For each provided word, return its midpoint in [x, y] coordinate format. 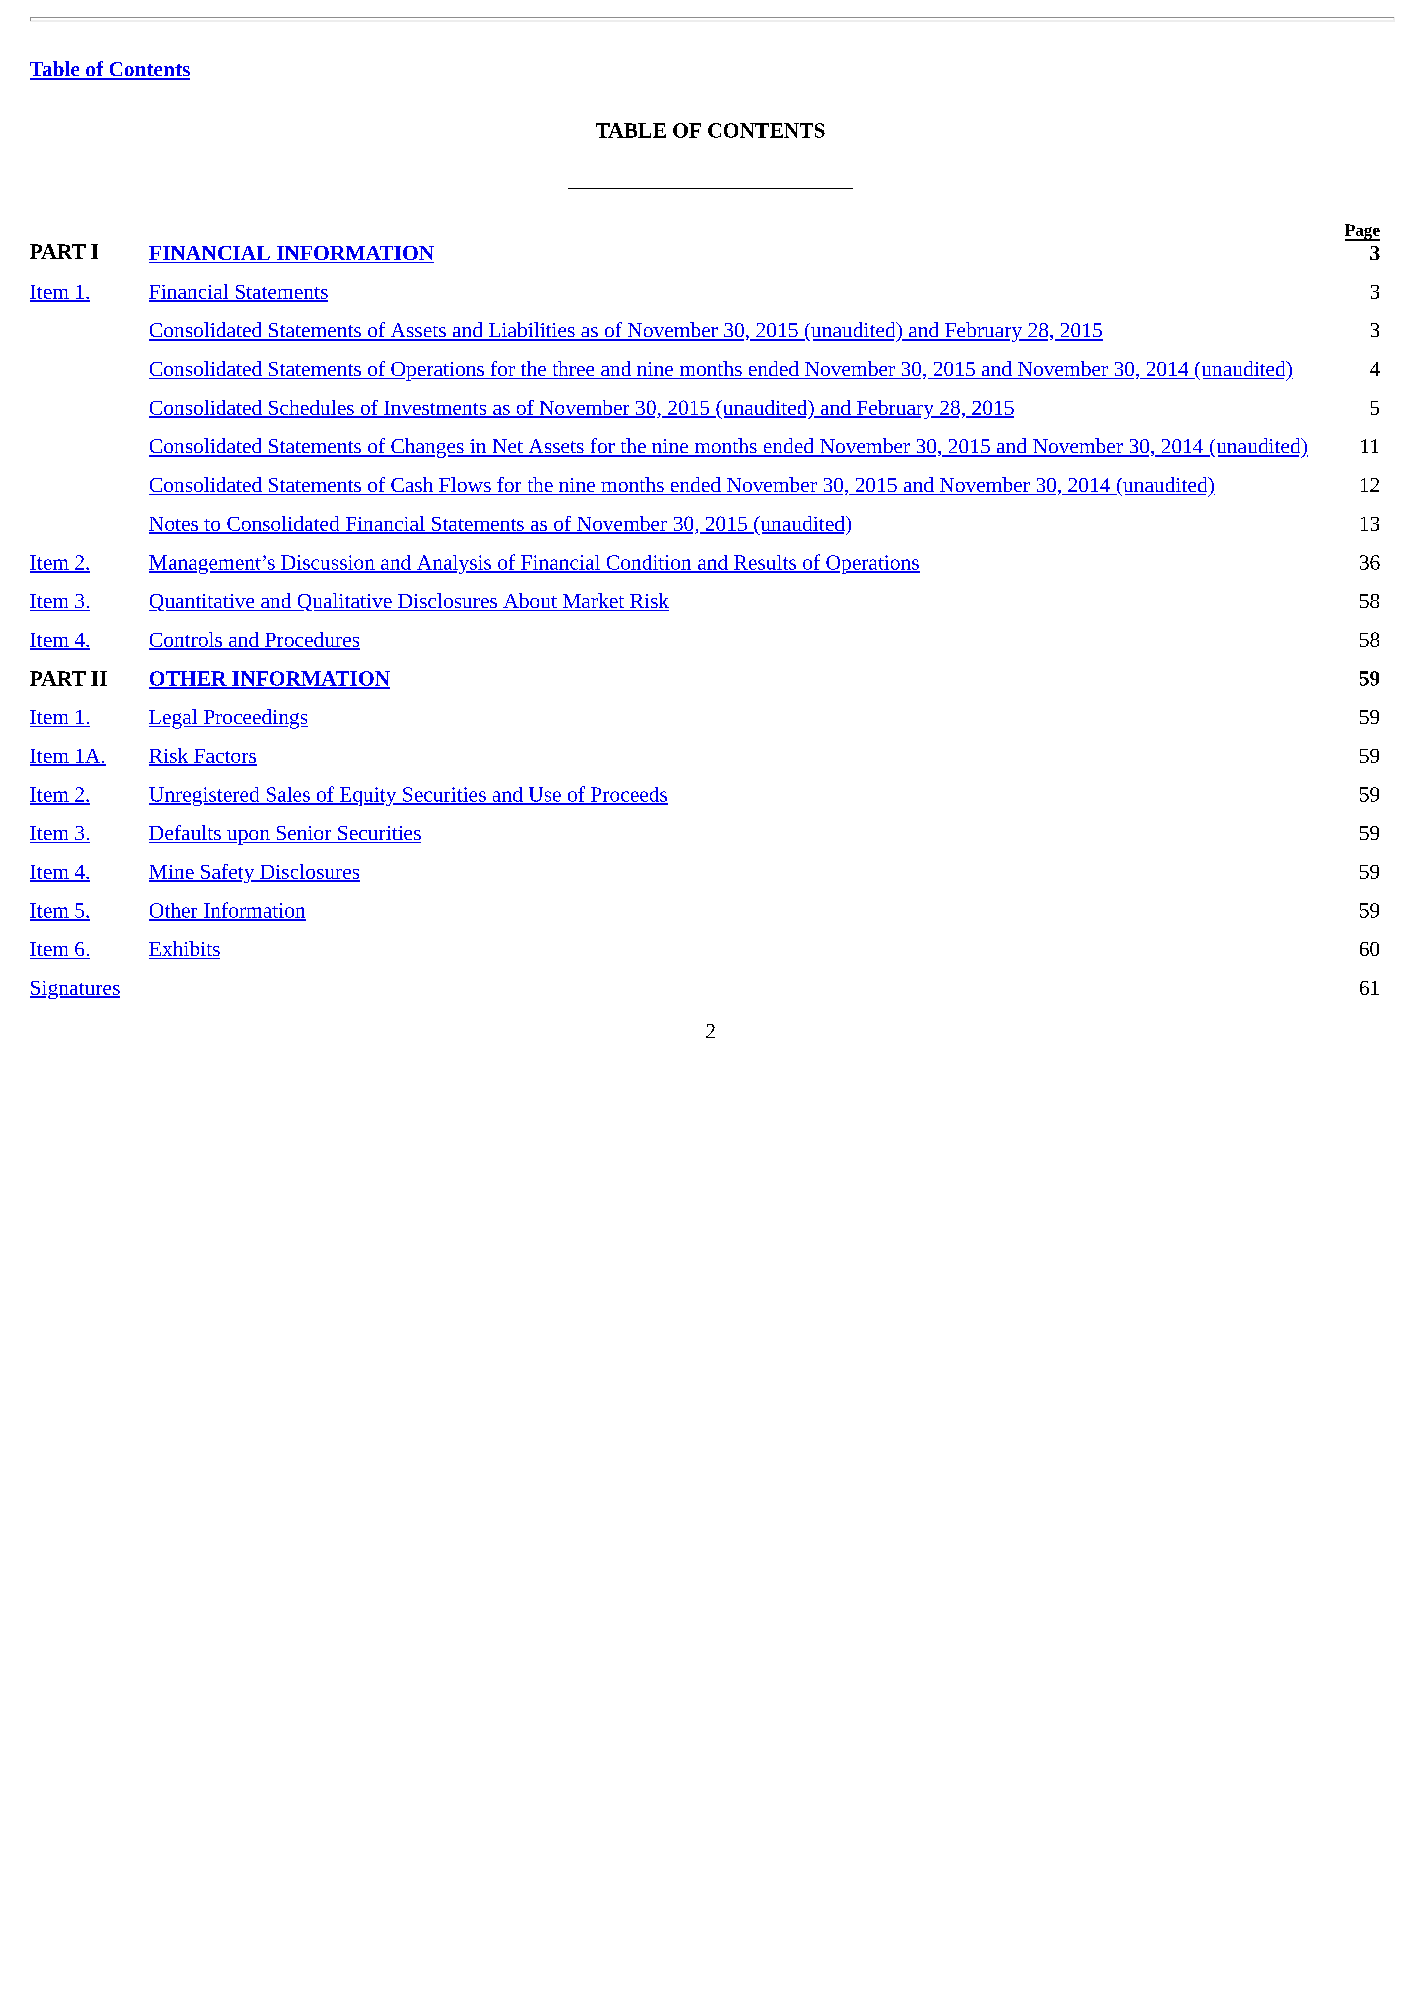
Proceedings [254, 719]
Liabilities [531, 331]
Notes [175, 525]
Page [1362, 232]
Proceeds [628, 795]
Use [544, 795]
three [573, 370]
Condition [649, 563]
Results [765, 563]
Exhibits [184, 950]
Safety [228, 873]
